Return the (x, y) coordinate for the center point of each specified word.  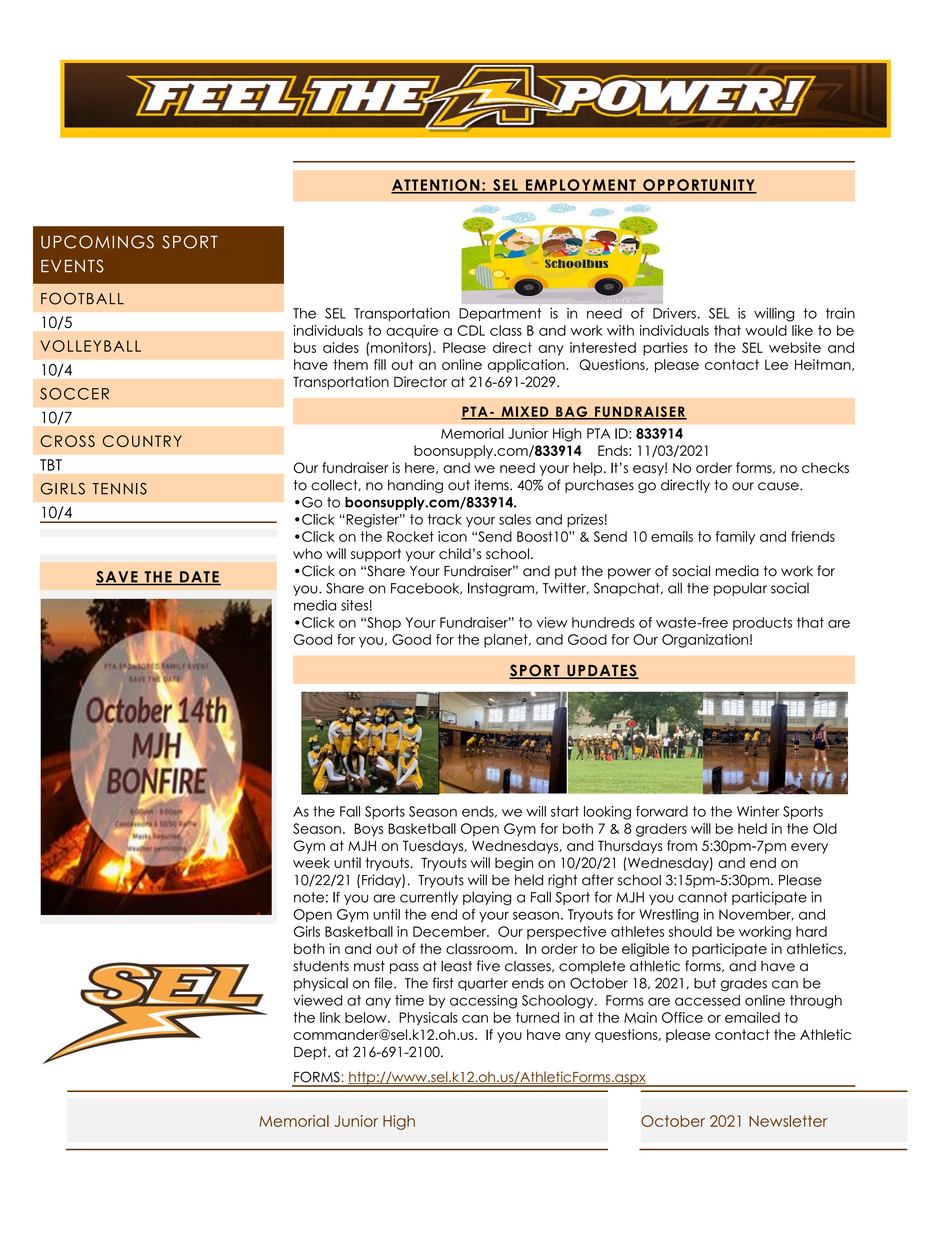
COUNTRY (142, 441)
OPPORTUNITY (699, 186)
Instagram (501, 590)
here (421, 468)
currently (429, 898)
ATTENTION (436, 186)
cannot (702, 897)
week (311, 862)
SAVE (118, 578)
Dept (311, 1053)
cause (779, 486)
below (367, 1017)
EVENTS (72, 266)
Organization (705, 641)
